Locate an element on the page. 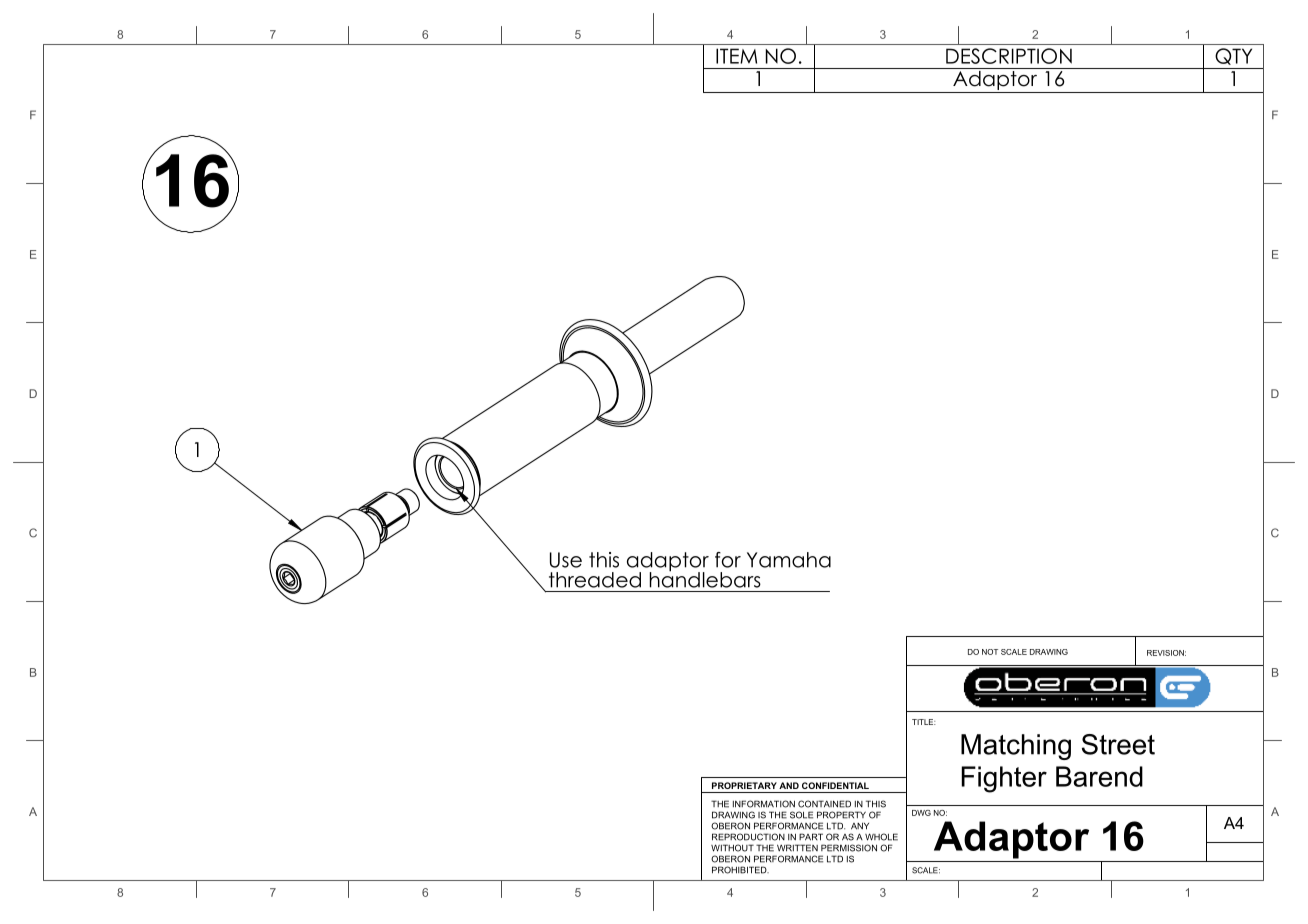  TITLE is located at coordinates (924, 722).
